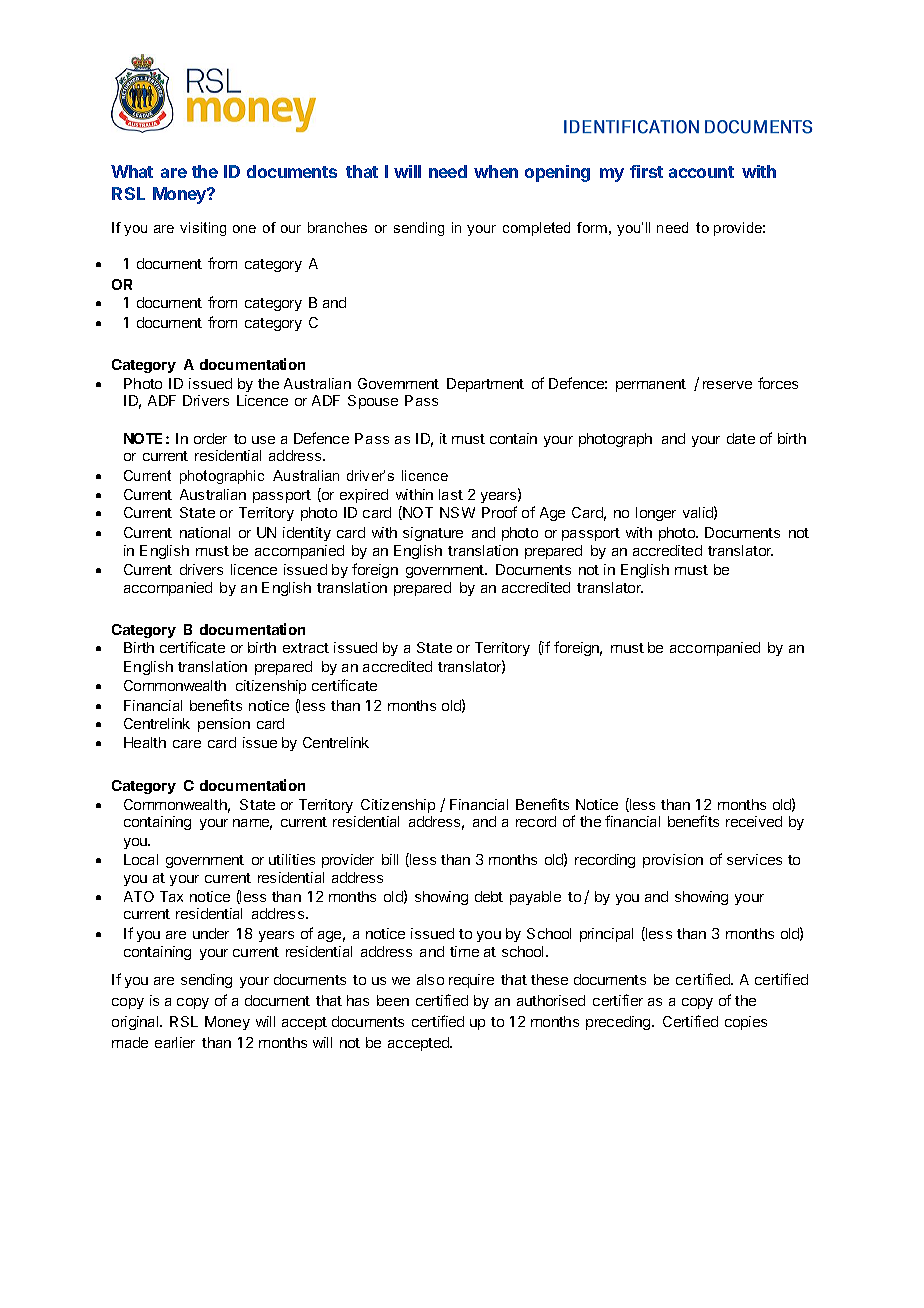 Image resolution: width=924 pixels, height=1308 pixels. I want to click on order, so click(210, 438).
